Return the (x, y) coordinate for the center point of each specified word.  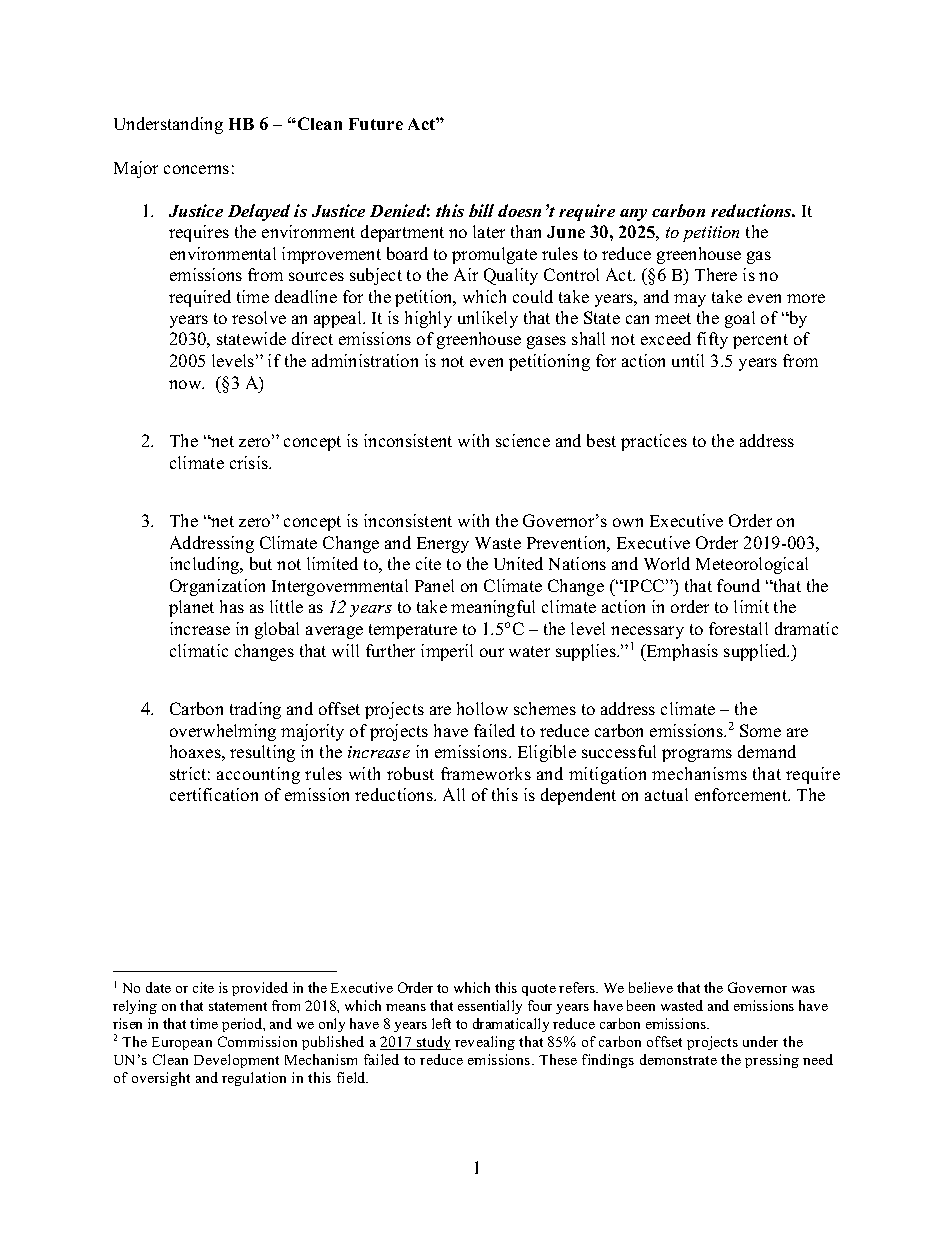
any (633, 215)
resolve (259, 317)
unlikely (488, 319)
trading (255, 710)
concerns (196, 169)
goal (740, 319)
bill (481, 210)
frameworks (486, 773)
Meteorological (752, 565)
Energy (443, 545)
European (182, 1043)
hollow (482, 708)
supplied (756, 652)
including (206, 565)
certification (214, 794)
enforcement (742, 794)
